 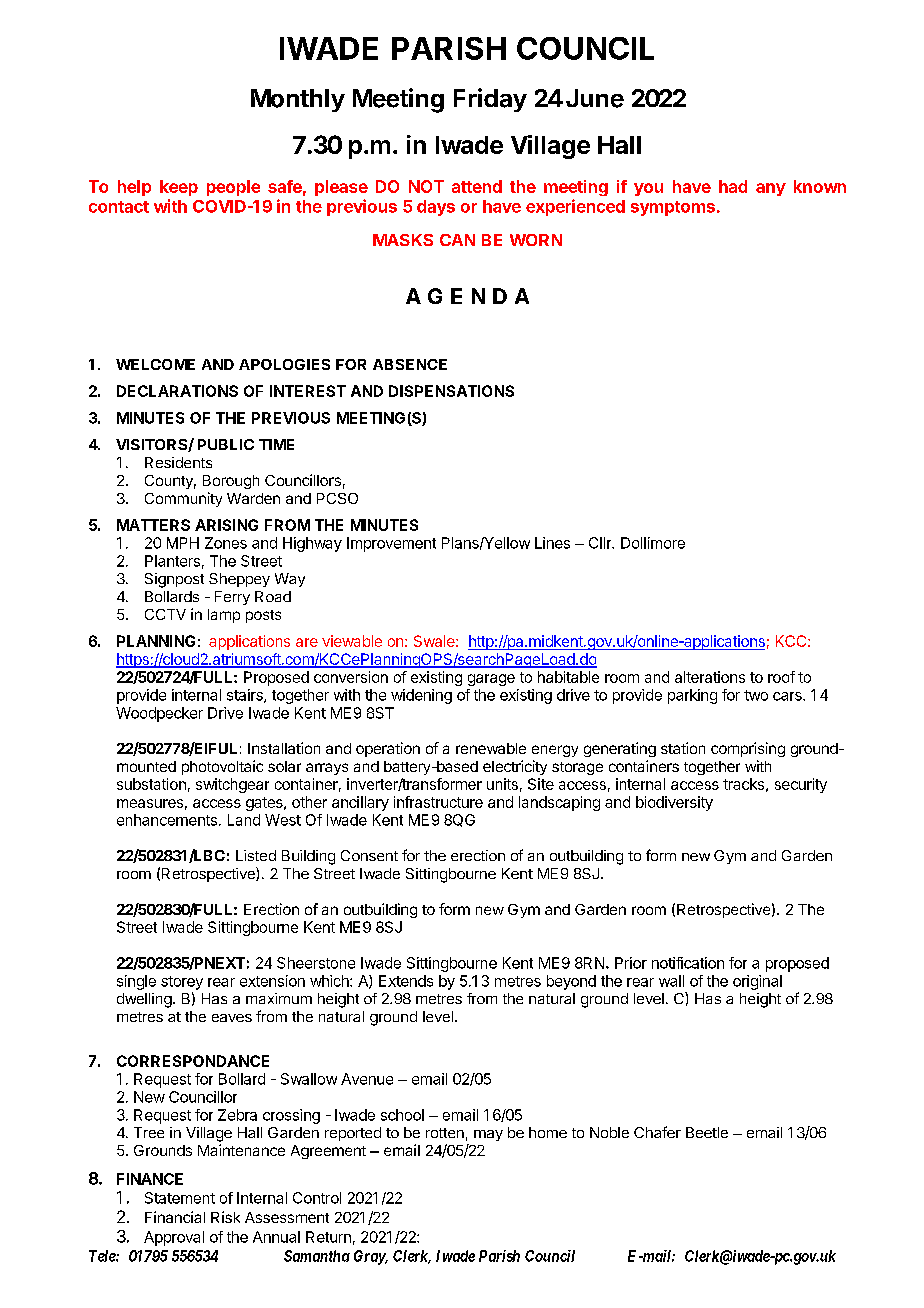 What do you see at coordinates (490, 100) in the screenshot?
I see `Friday` at bounding box center [490, 100].
